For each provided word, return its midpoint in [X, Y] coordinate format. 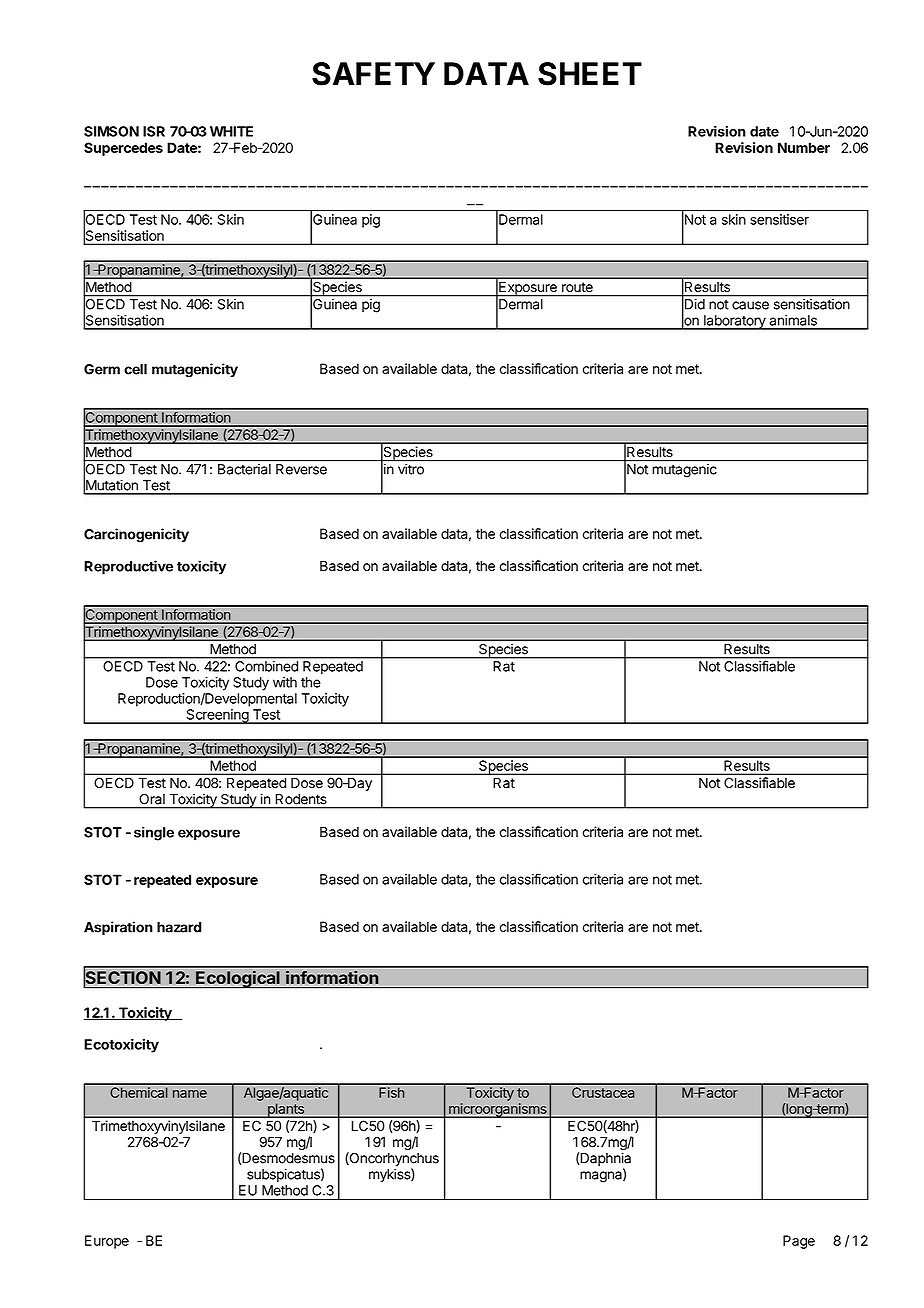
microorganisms [498, 1110]
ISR [154, 131]
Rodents [301, 799]
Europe [107, 1242]
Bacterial [244, 469]
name [190, 1094]
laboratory [735, 322]
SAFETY [373, 74]
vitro [411, 469]
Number [804, 147]
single [154, 833]
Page [799, 1242]
